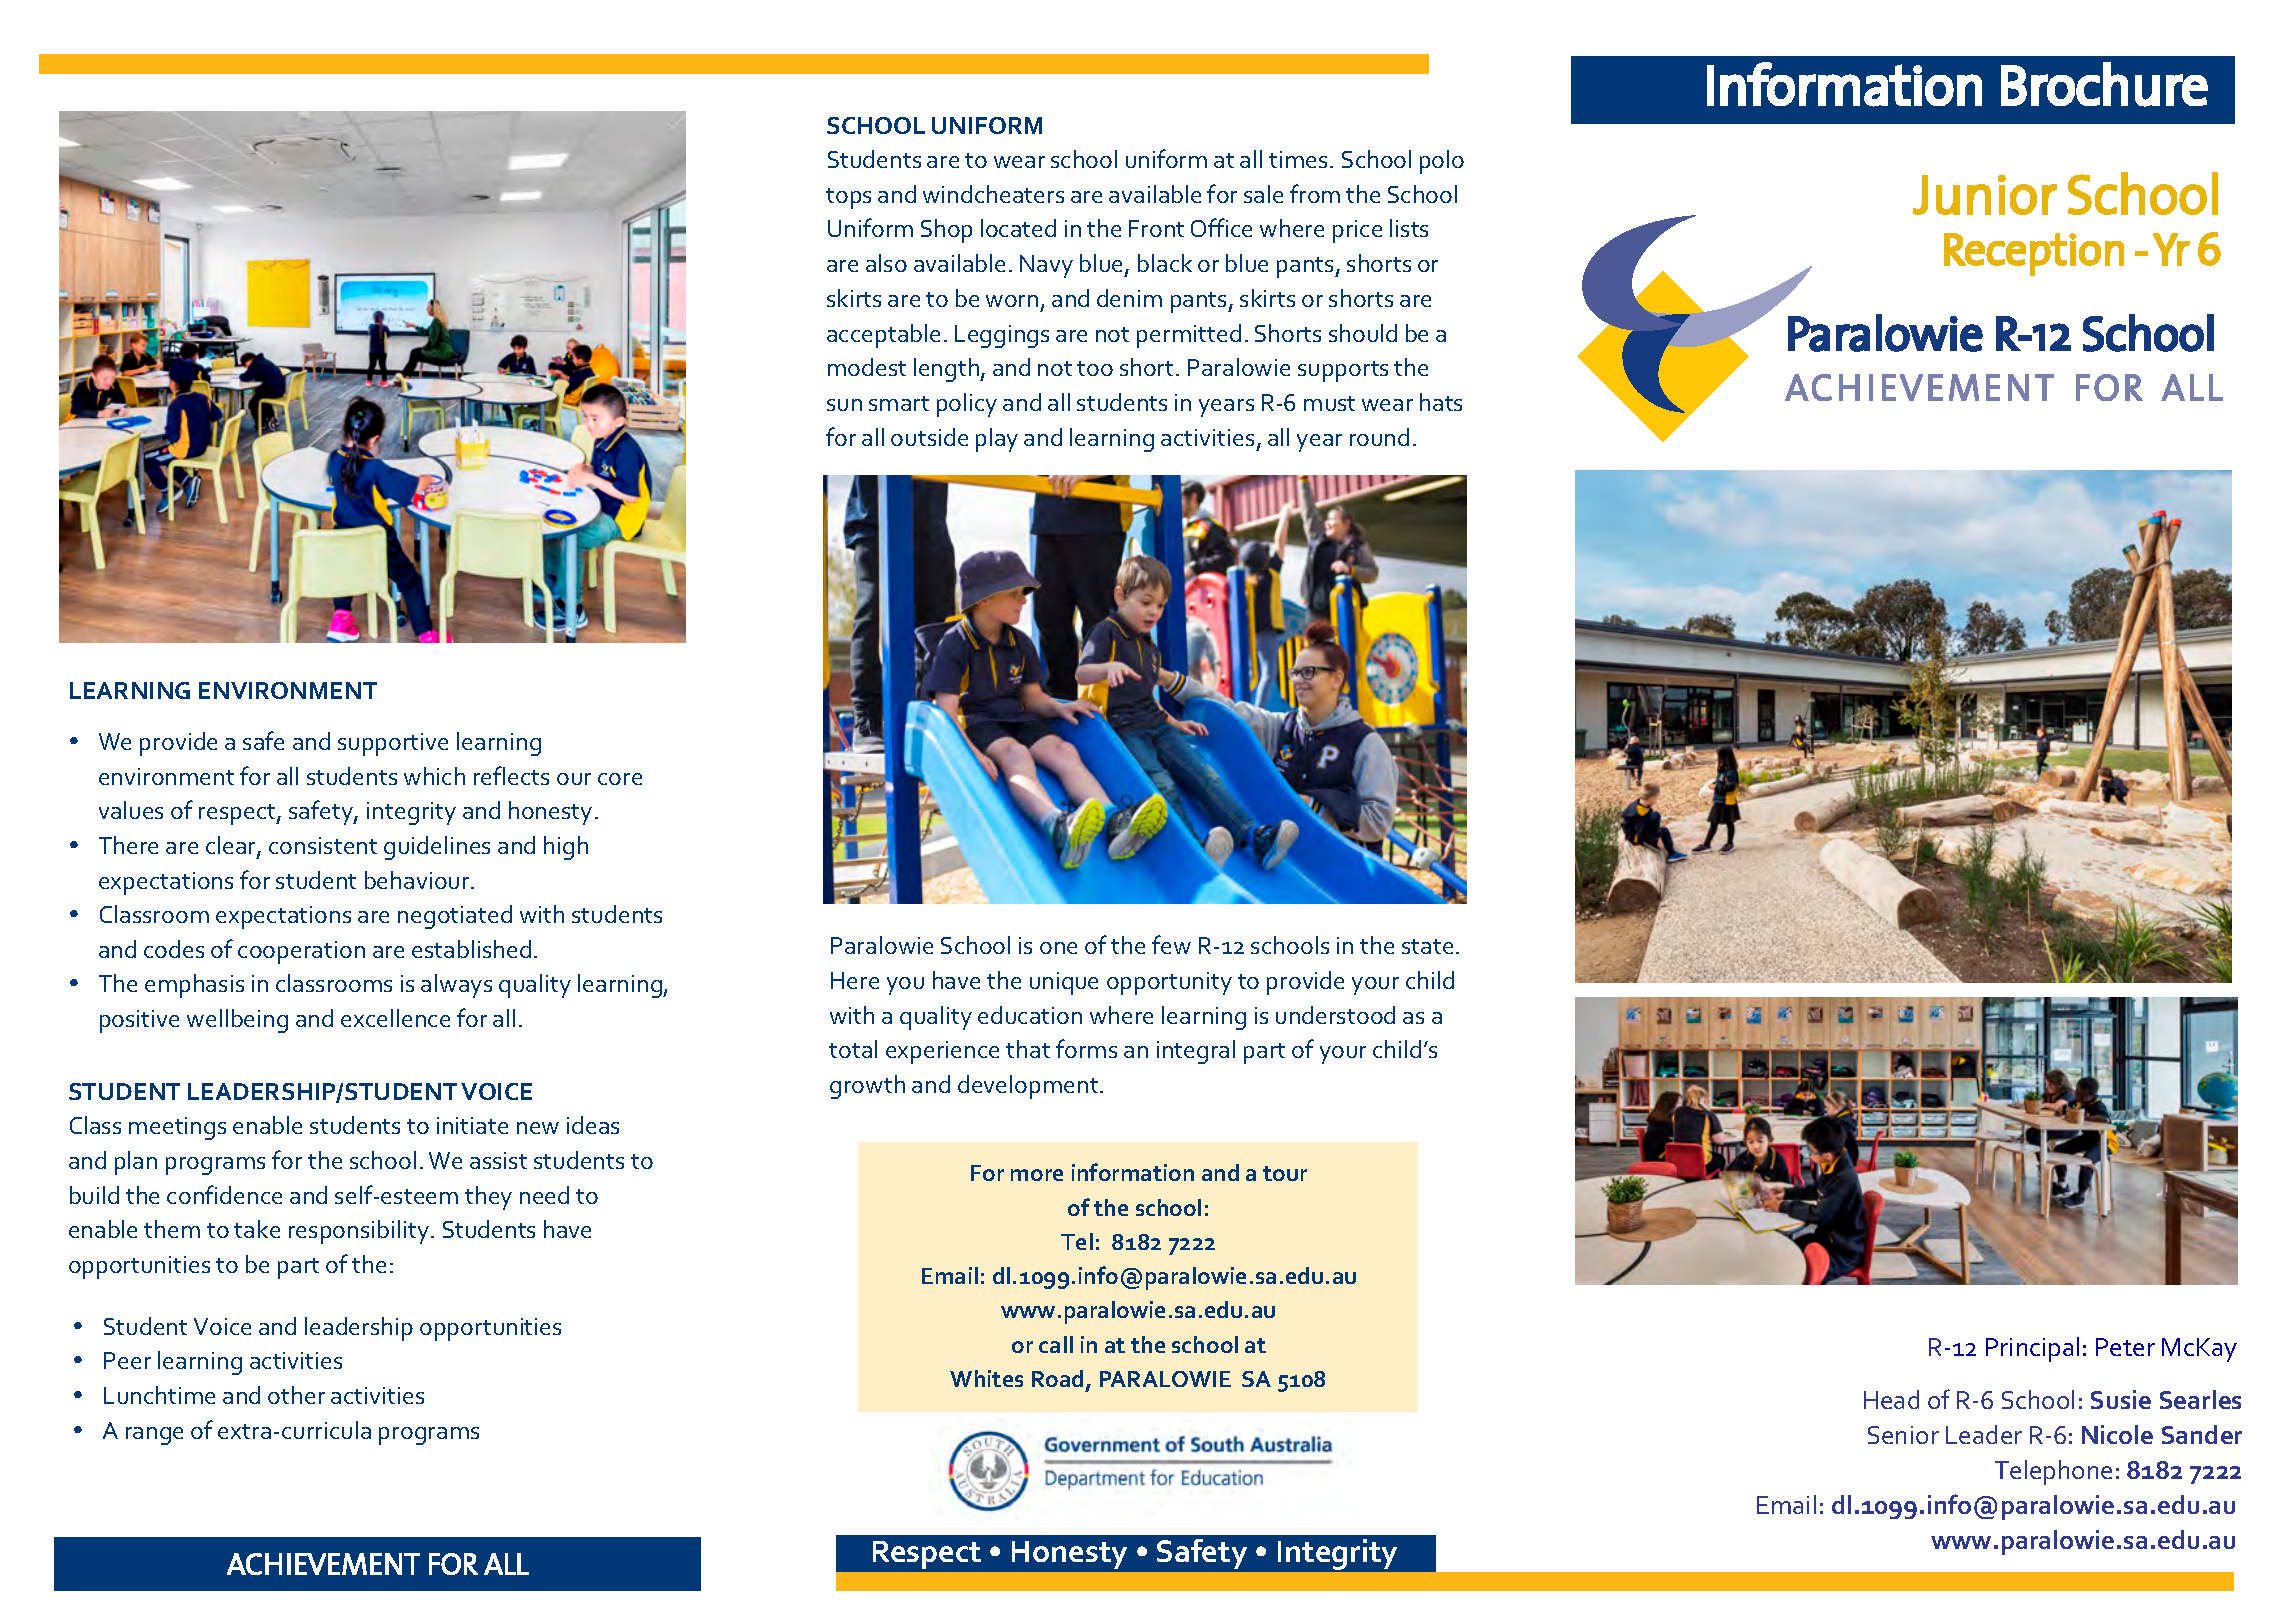 Image resolution: width=2288 pixels, height=1618 pixels. What do you see at coordinates (1156, 228) in the page?
I see `Front` at bounding box center [1156, 228].
